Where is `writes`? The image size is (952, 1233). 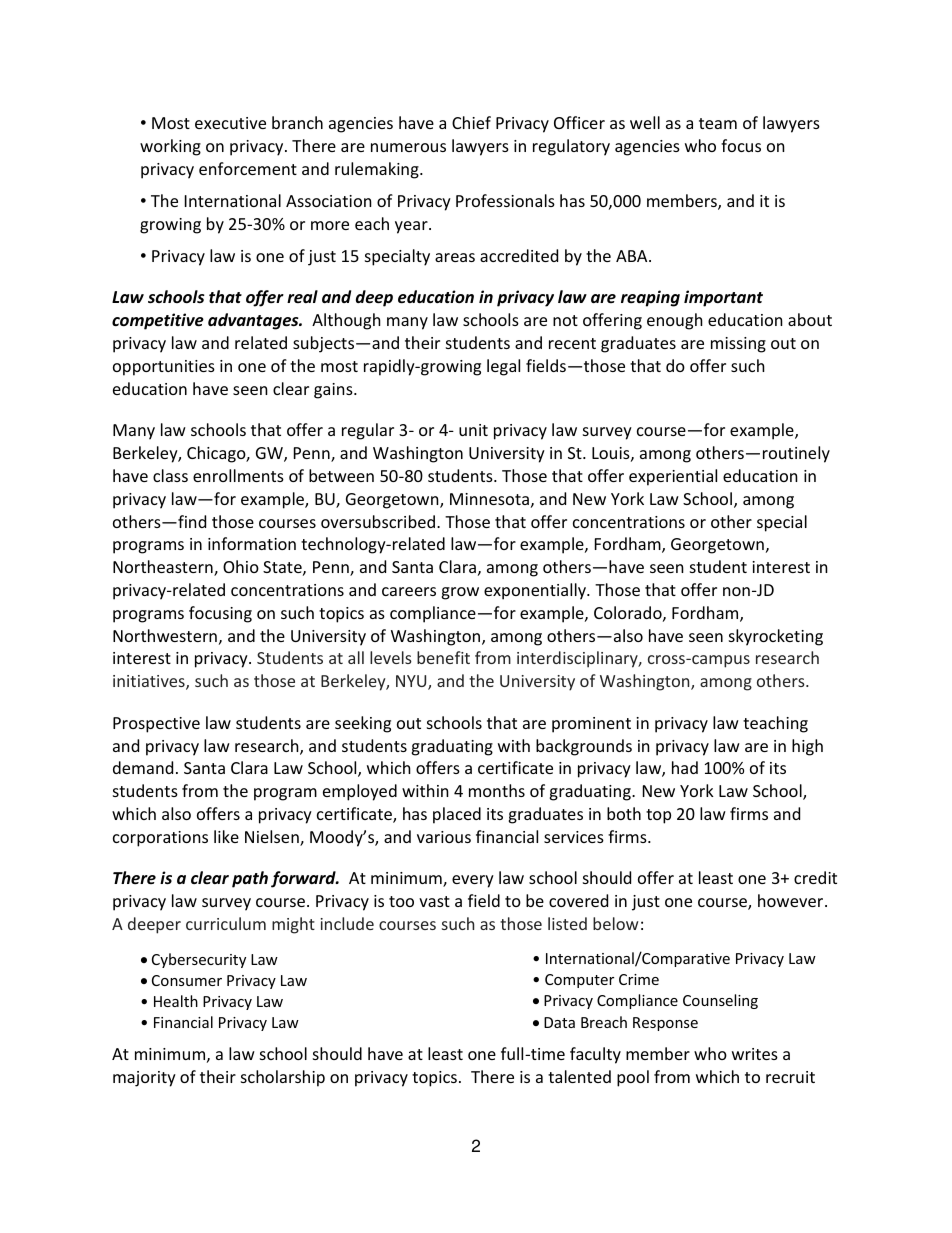 writes is located at coordinates (755, 1054).
